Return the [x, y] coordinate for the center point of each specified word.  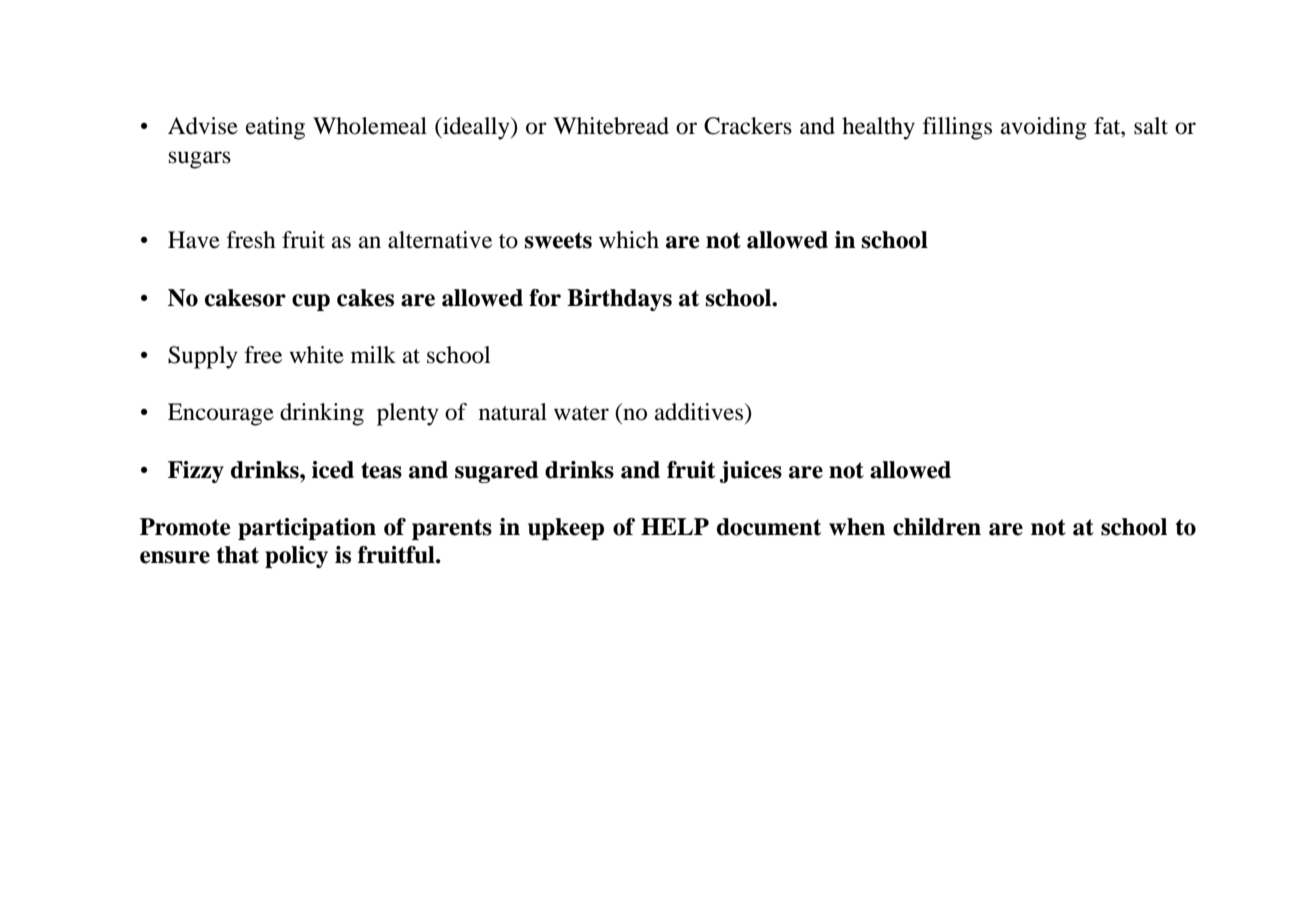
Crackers [748, 126]
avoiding [1044, 128]
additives [700, 412]
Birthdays [619, 300]
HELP [675, 526]
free [263, 355]
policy [296, 557]
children [937, 527]
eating [275, 128]
